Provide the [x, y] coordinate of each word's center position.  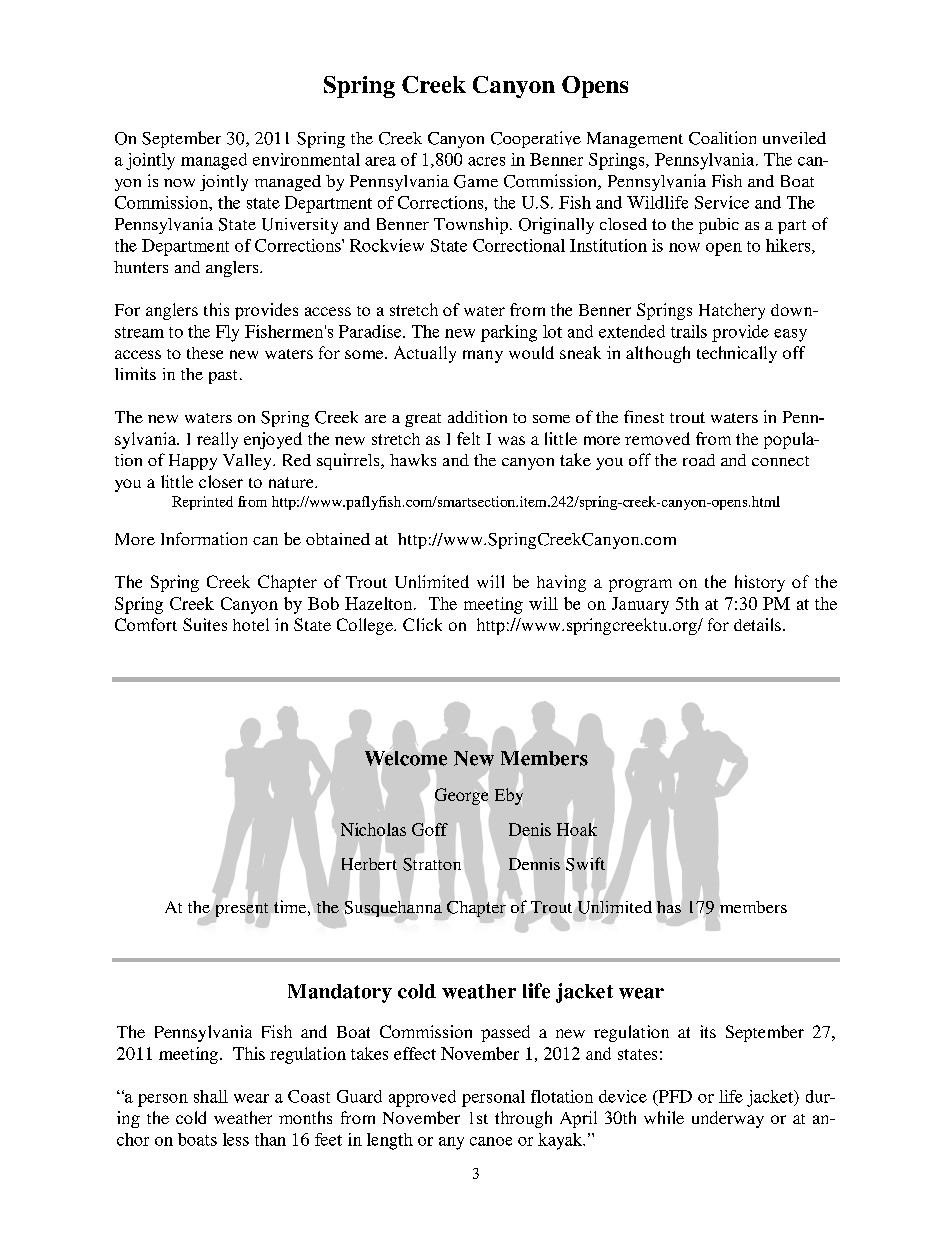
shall [211, 1096]
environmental [306, 159]
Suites [205, 624]
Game [476, 181]
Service [722, 202]
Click [422, 624]
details [757, 624]
